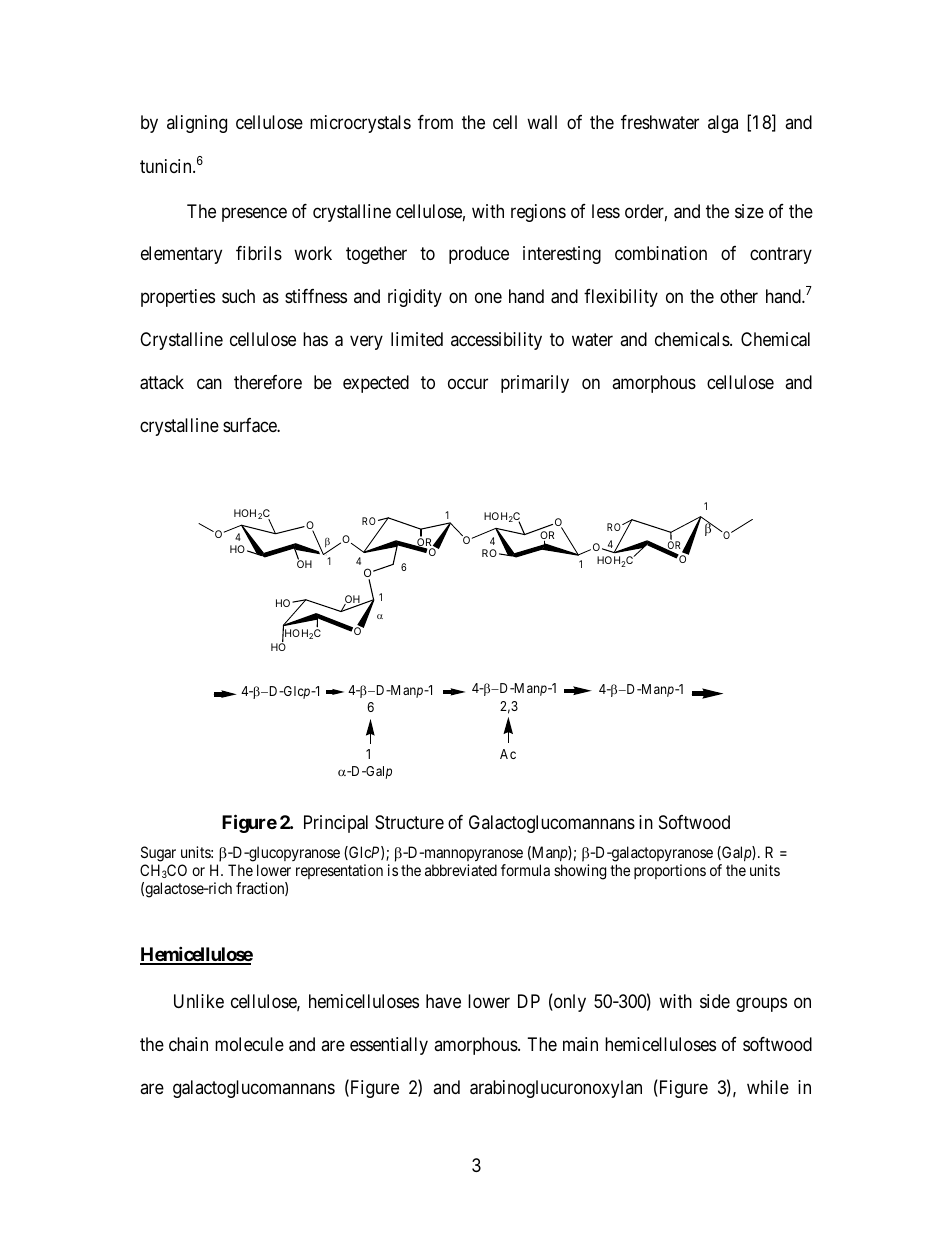 The width and height of the screenshot is (952, 1233). What do you see at coordinates (468, 384) in the screenshot?
I see `occur` at bounding box center [468, 384].
